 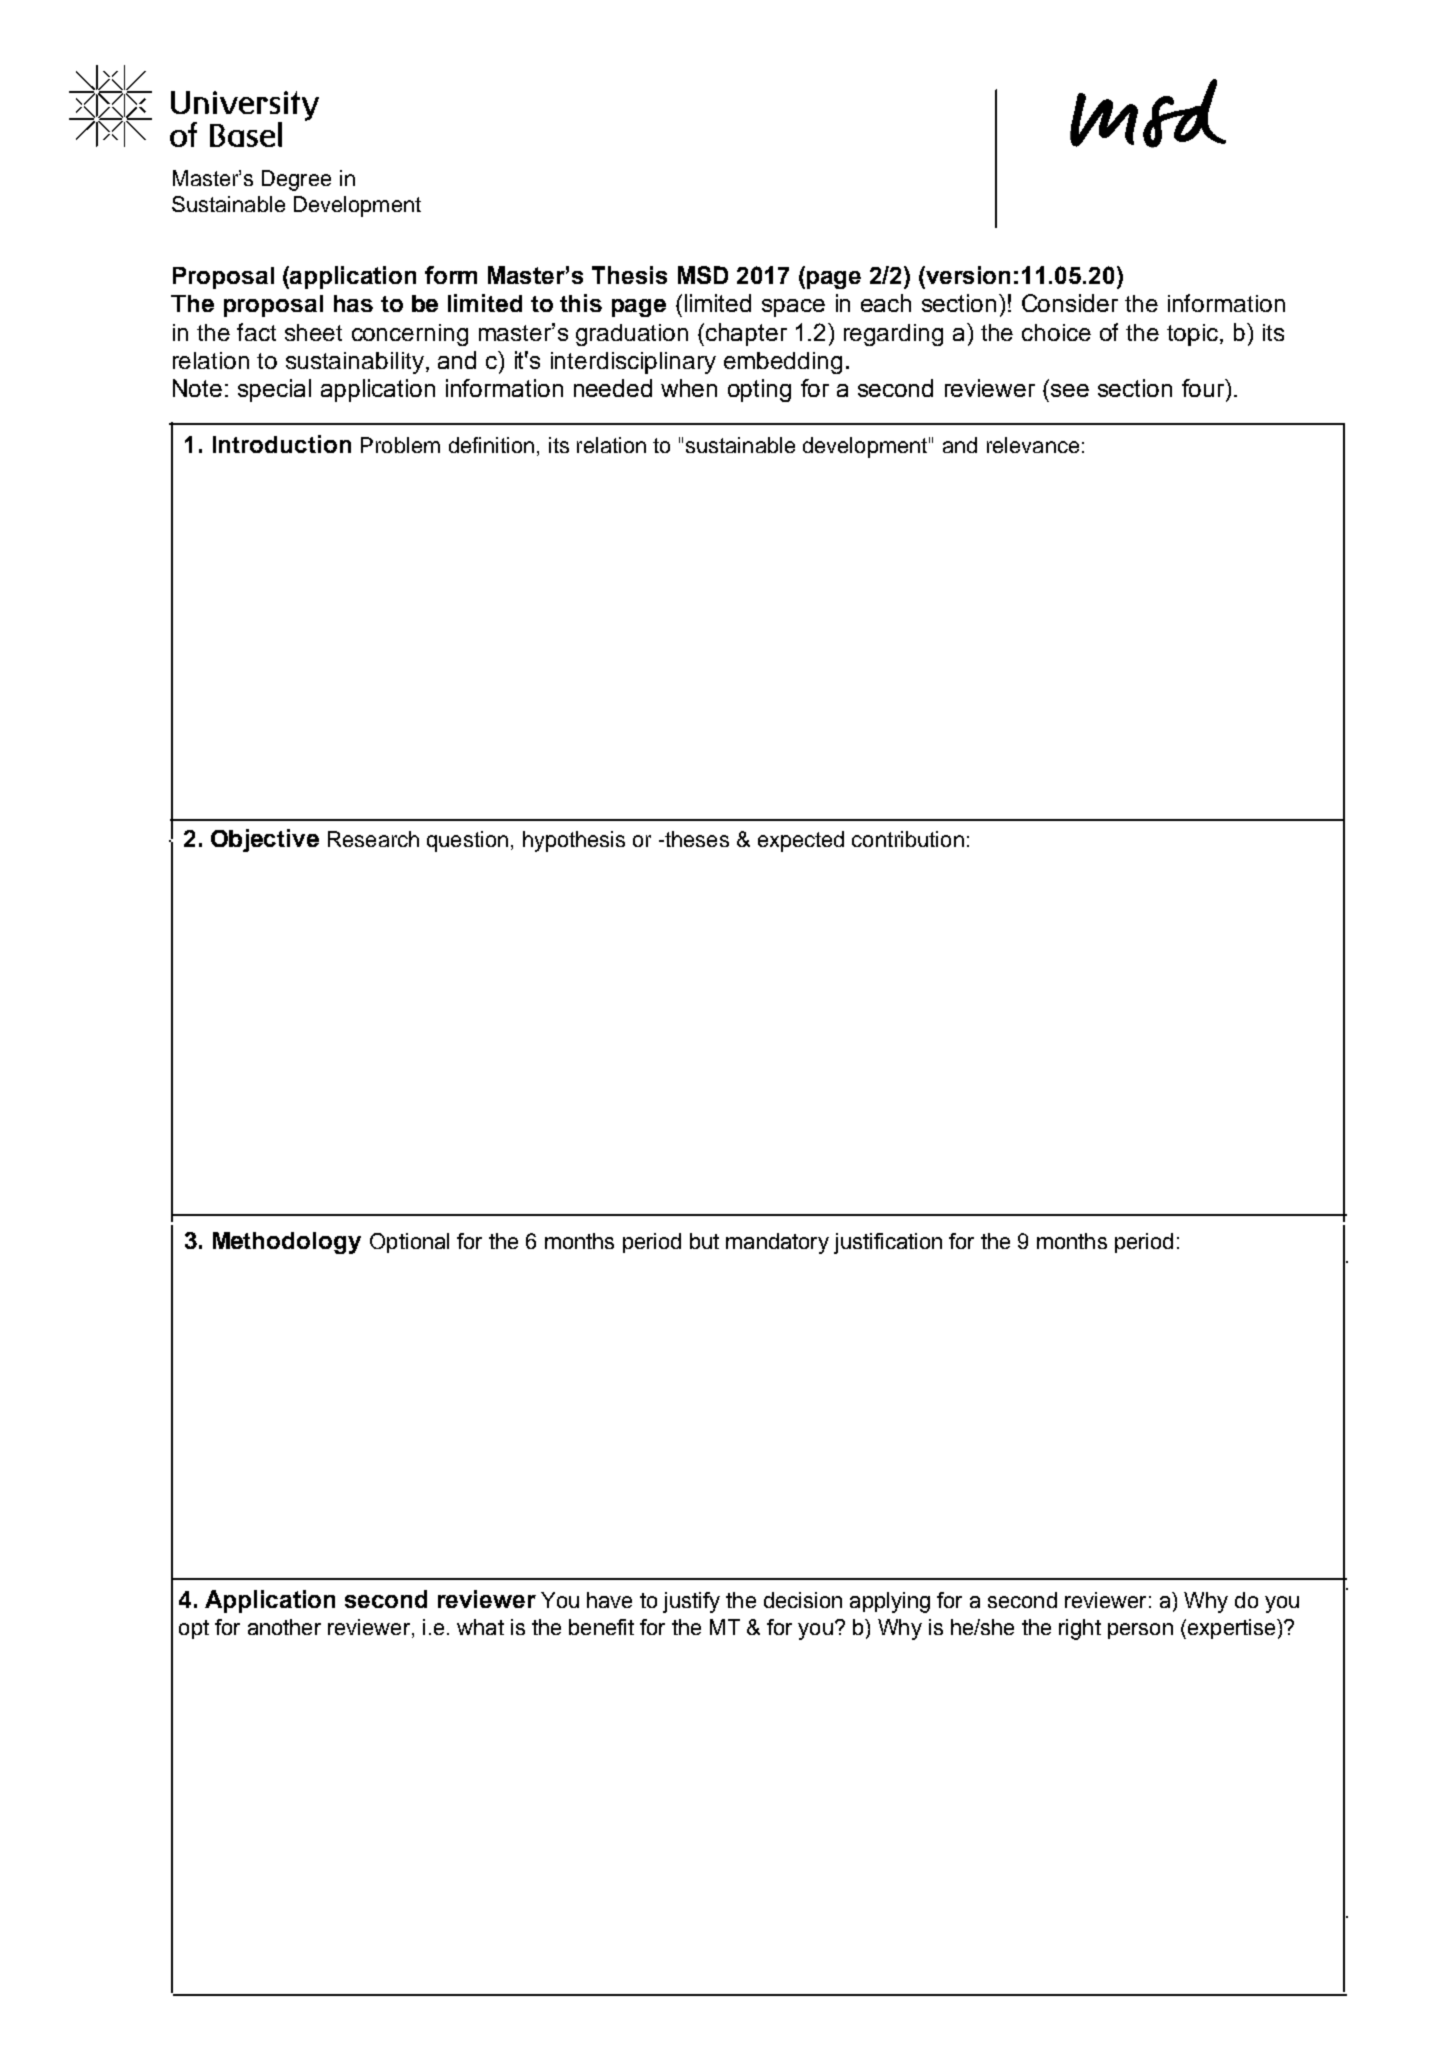 What do you see at coordinates (287, 1243) in the screenshot?
I see `Methodology` at bounding box center [287, 1243].
